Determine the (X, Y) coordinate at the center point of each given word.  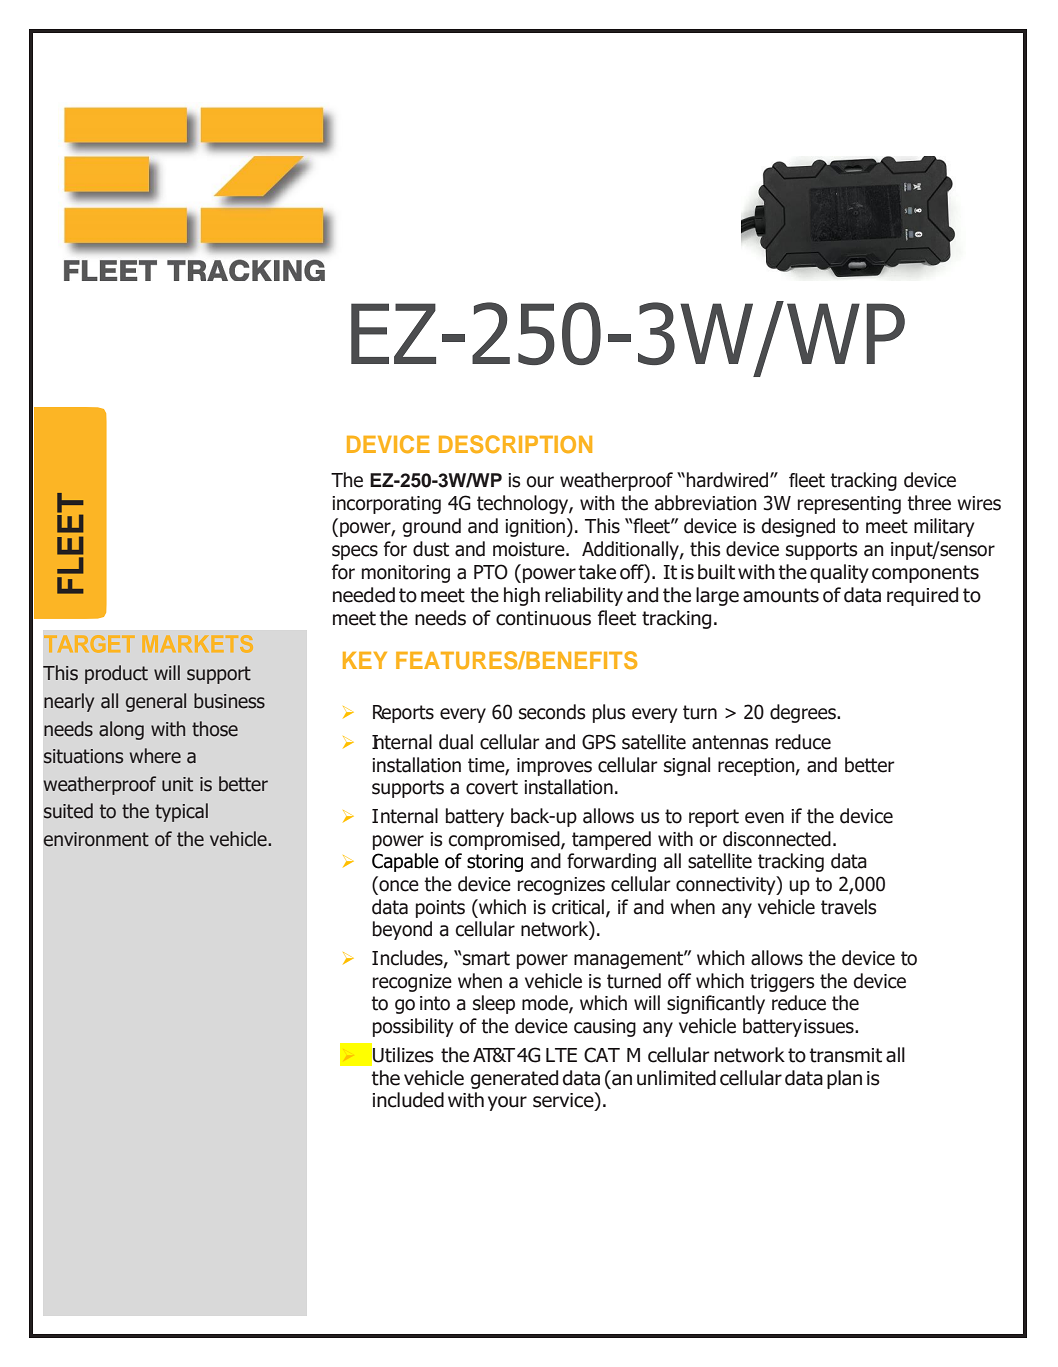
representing (849, 505)
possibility (413, 1027)
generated (514, 1079)
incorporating (386, 505)
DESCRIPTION (515, 444)
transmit (845, 1055)
